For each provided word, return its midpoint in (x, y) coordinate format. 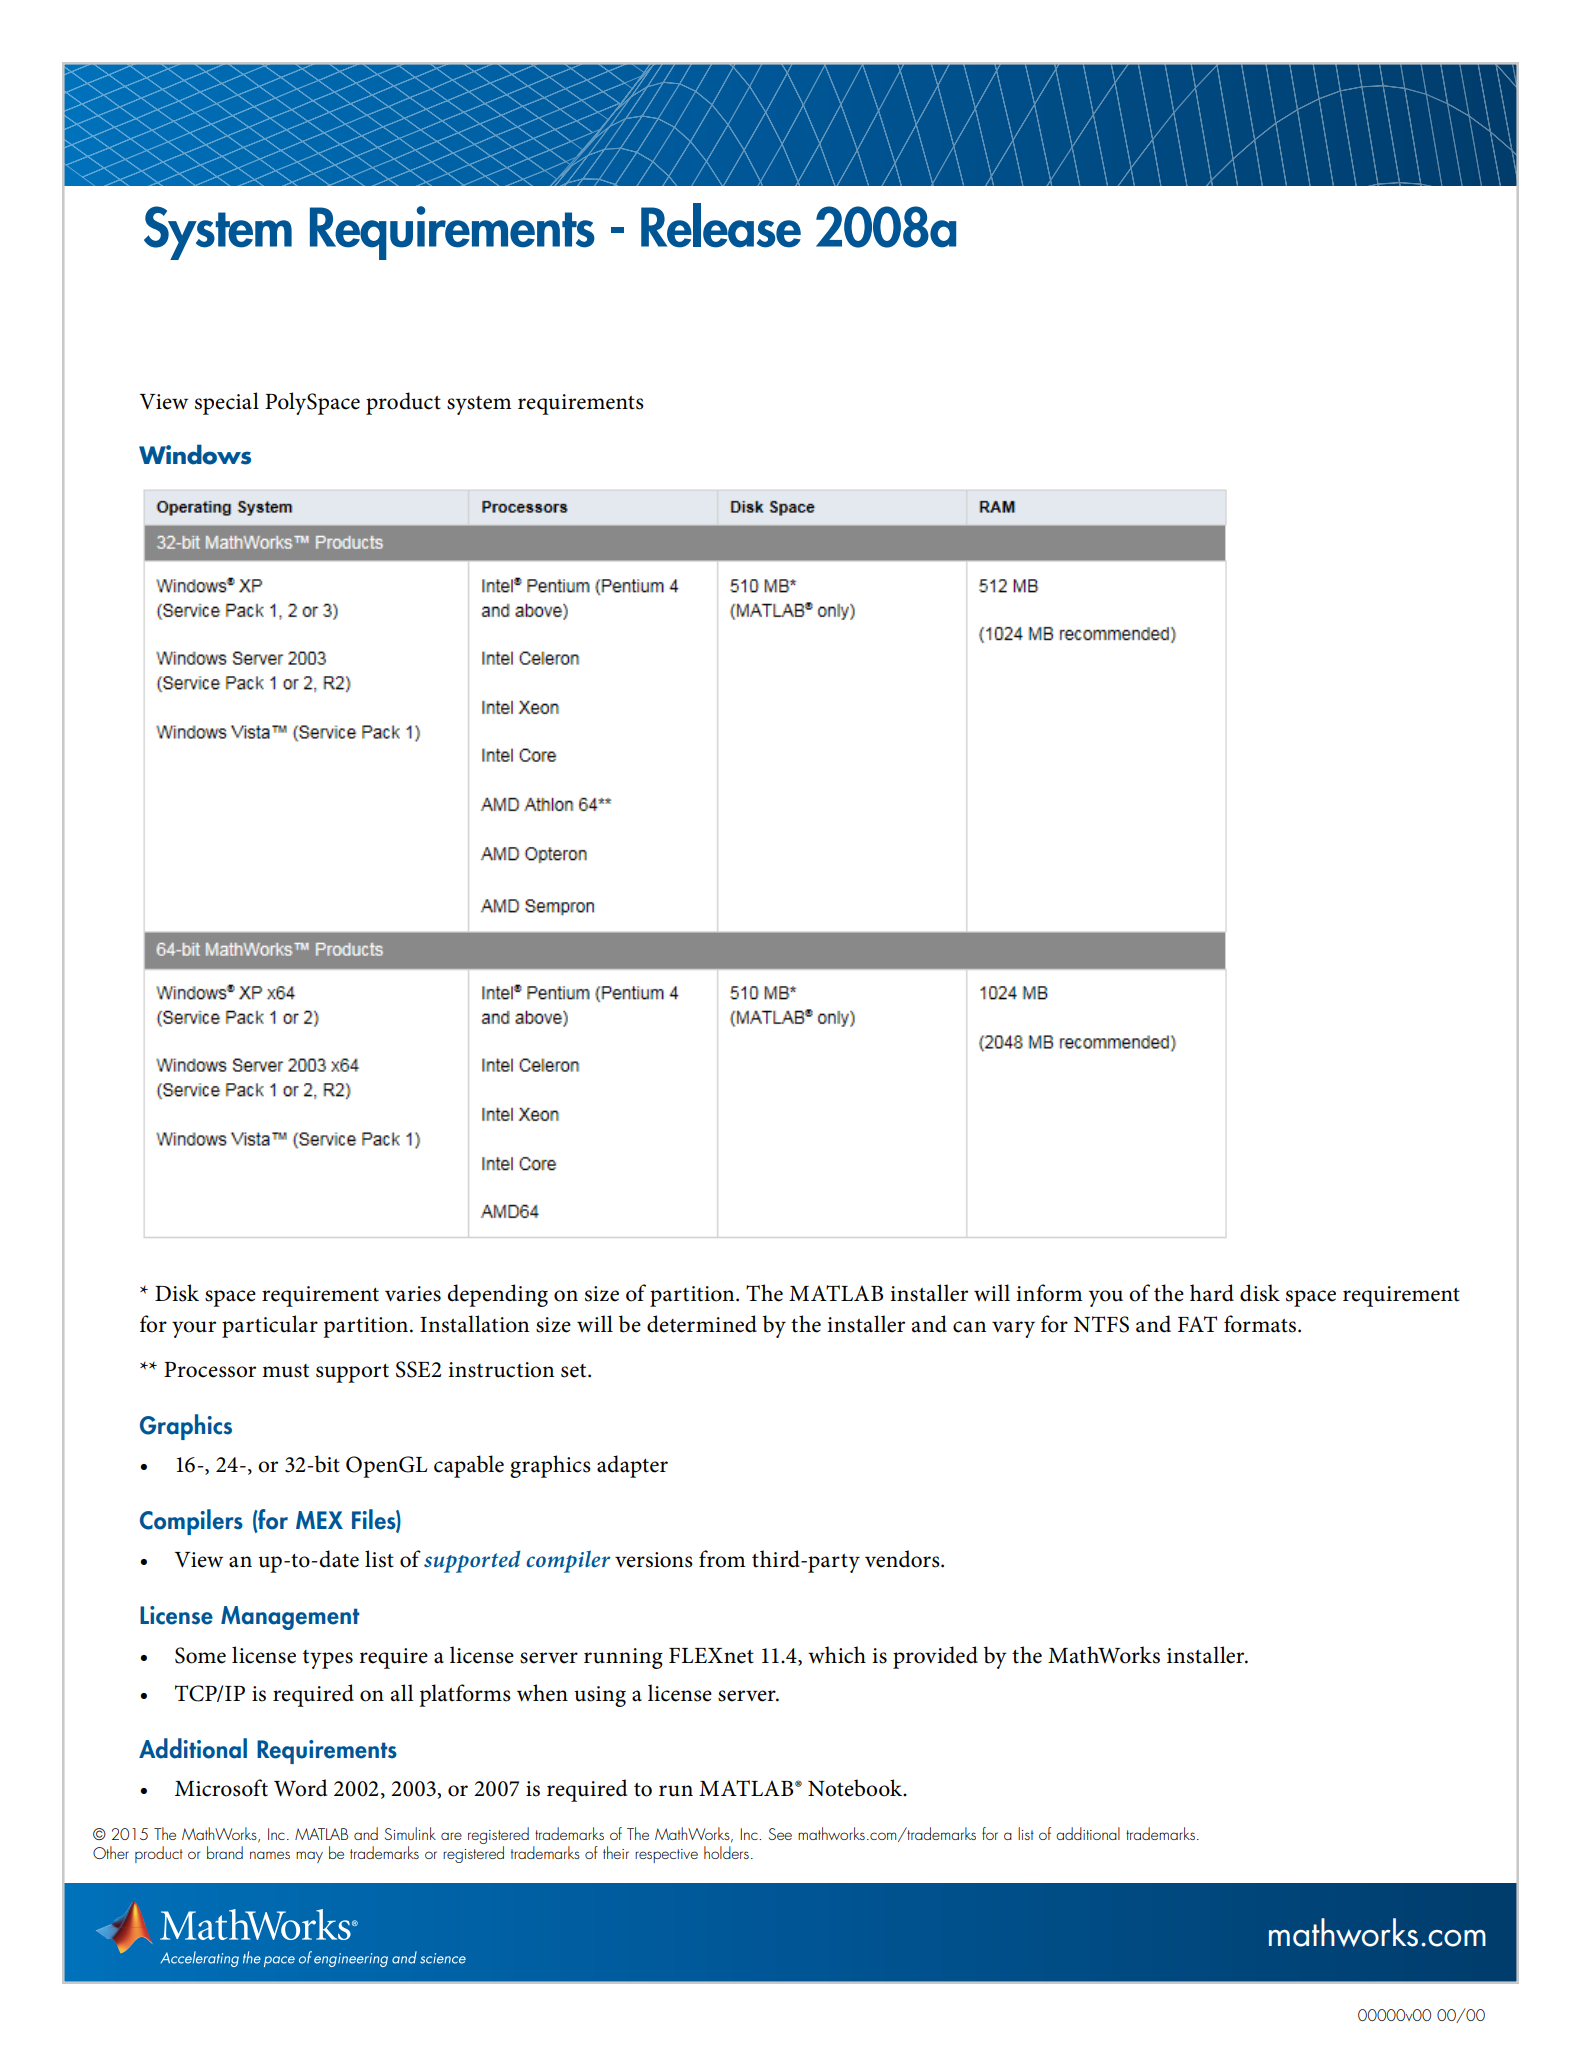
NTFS (1101, 1324)
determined (702, 1324)
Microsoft (221, 1788)
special (227, 403)
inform (1049, 1293)
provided (935, 1657)
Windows (195, 454)
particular (270, 1326)
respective (666, 1856)
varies (413, 1294)
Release (721, 225)
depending (497, 1295)
